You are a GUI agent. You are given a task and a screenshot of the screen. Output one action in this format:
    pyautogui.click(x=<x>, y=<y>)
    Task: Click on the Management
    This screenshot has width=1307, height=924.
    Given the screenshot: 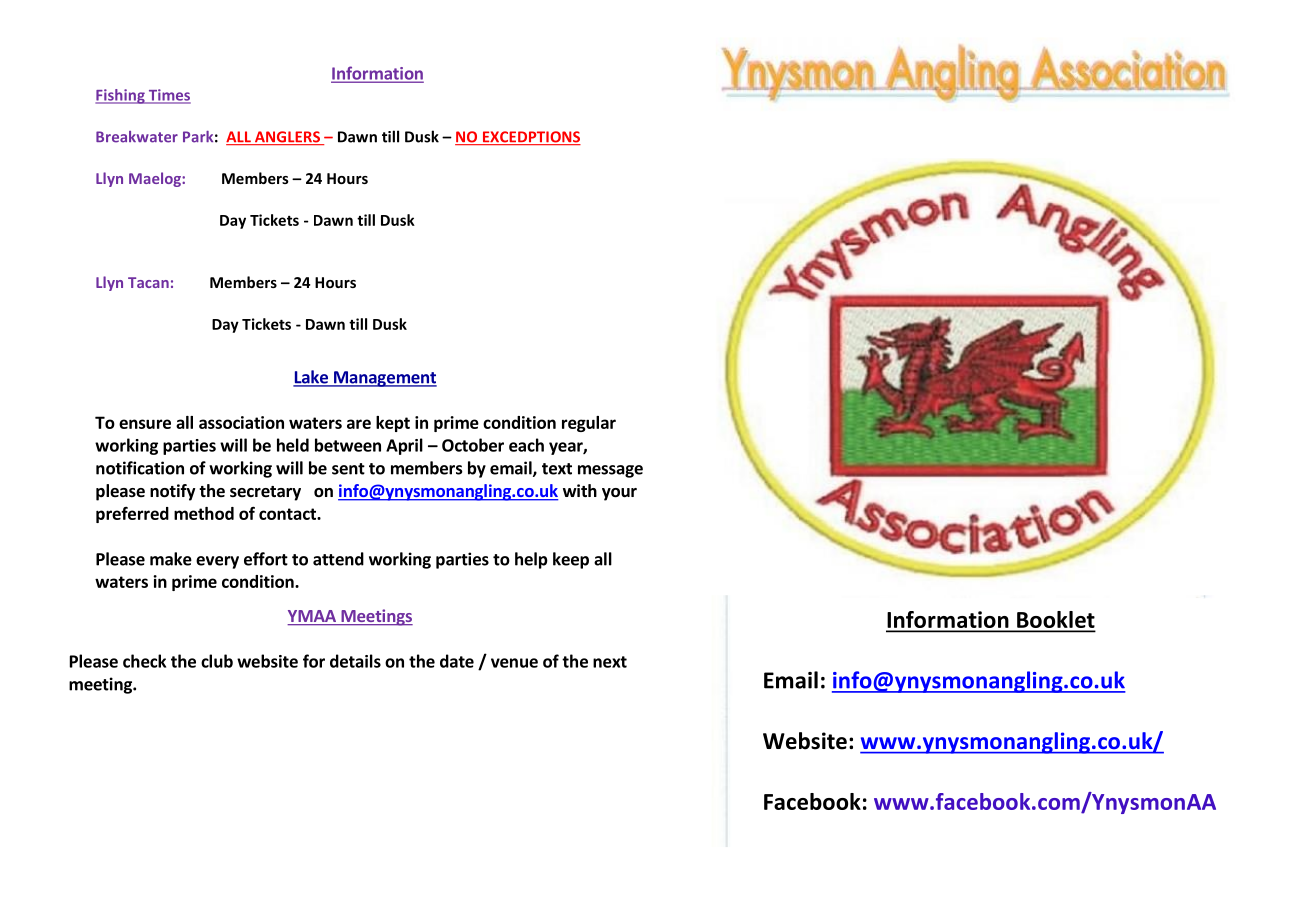 What is the action you would take?
    pyautogui.click(x=384, y=379)
